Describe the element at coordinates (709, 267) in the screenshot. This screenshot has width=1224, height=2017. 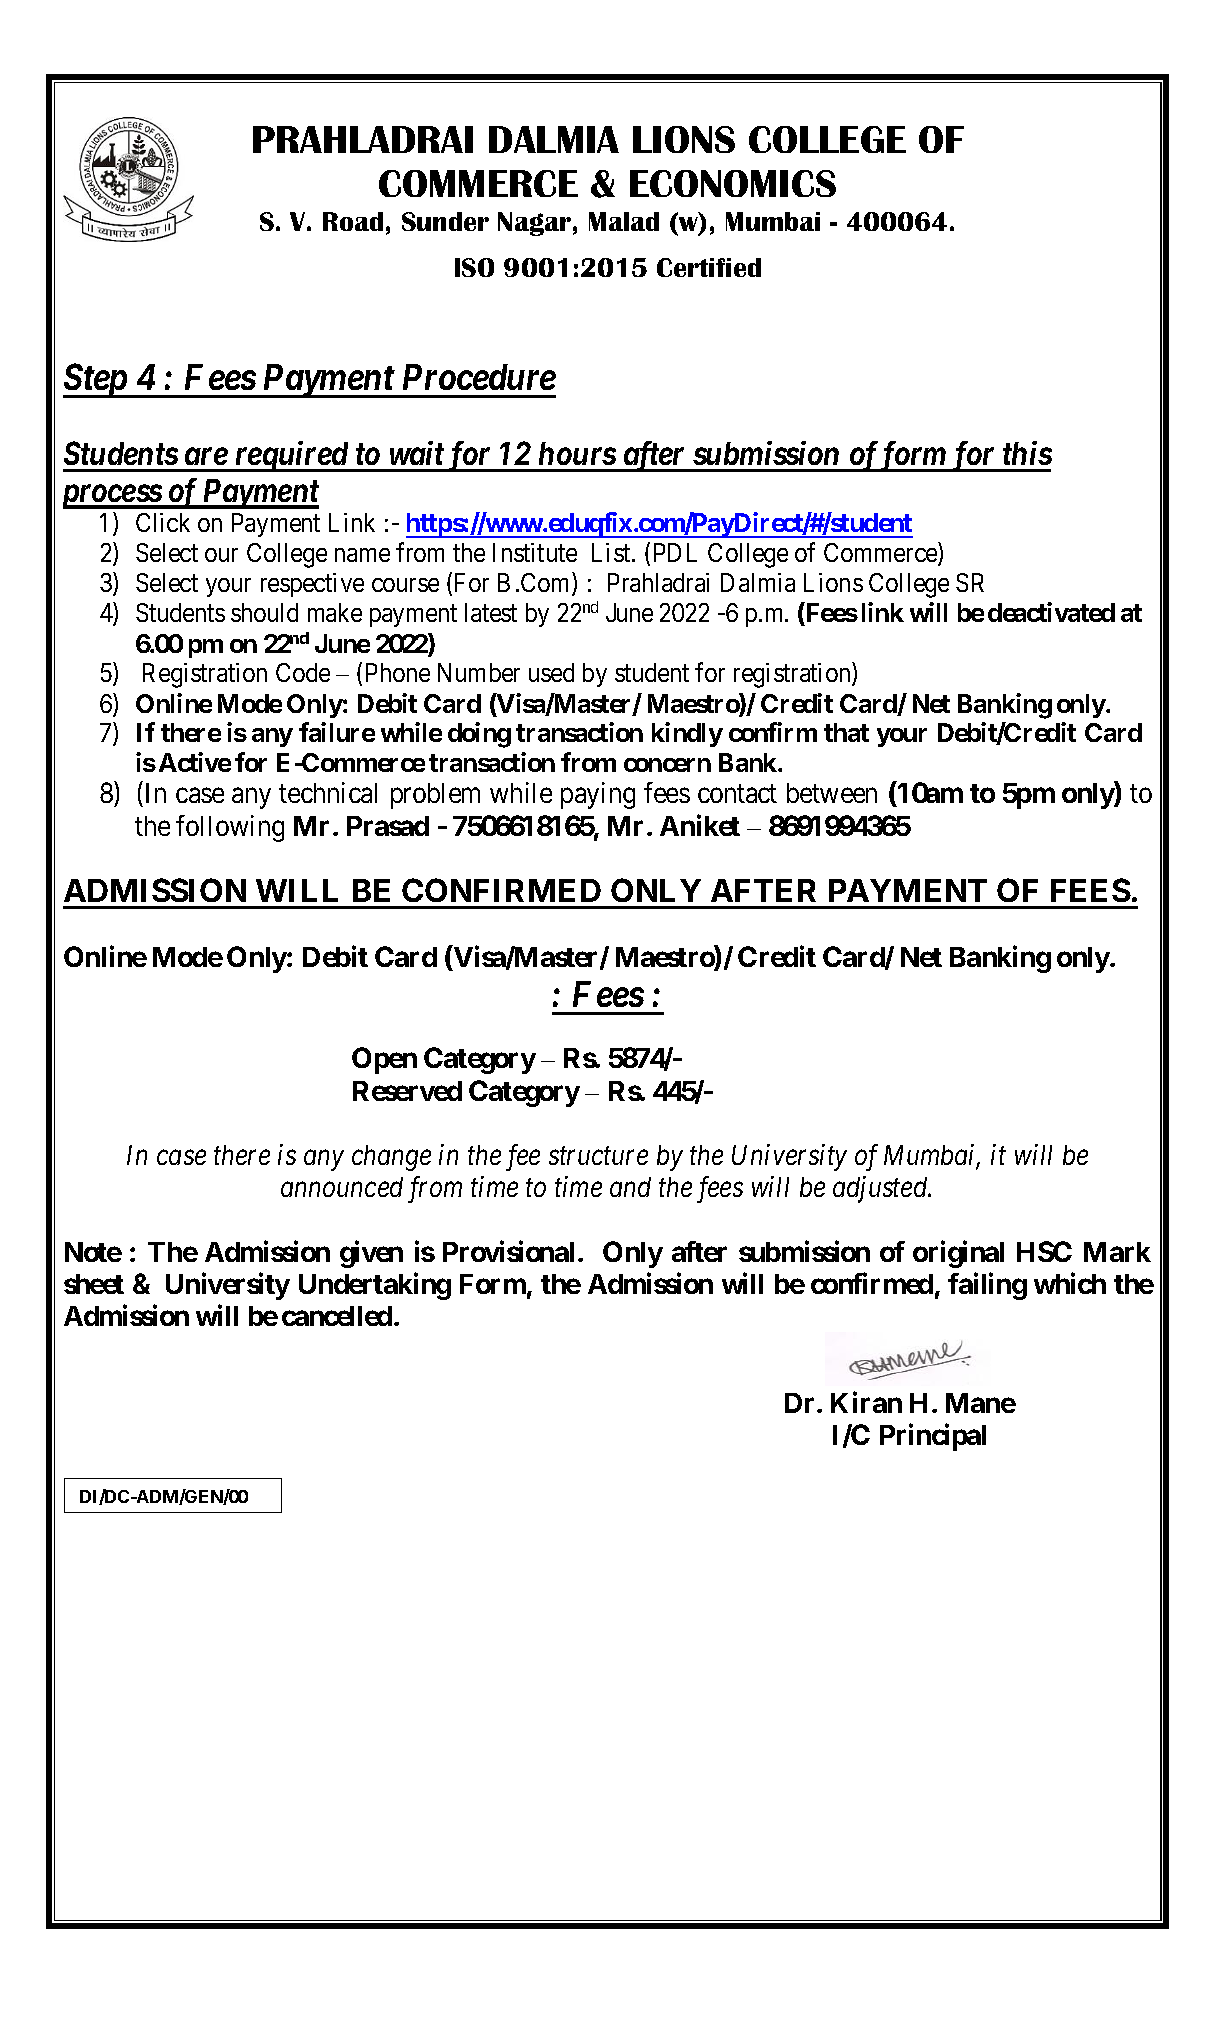
I see `Certified` at that location.
